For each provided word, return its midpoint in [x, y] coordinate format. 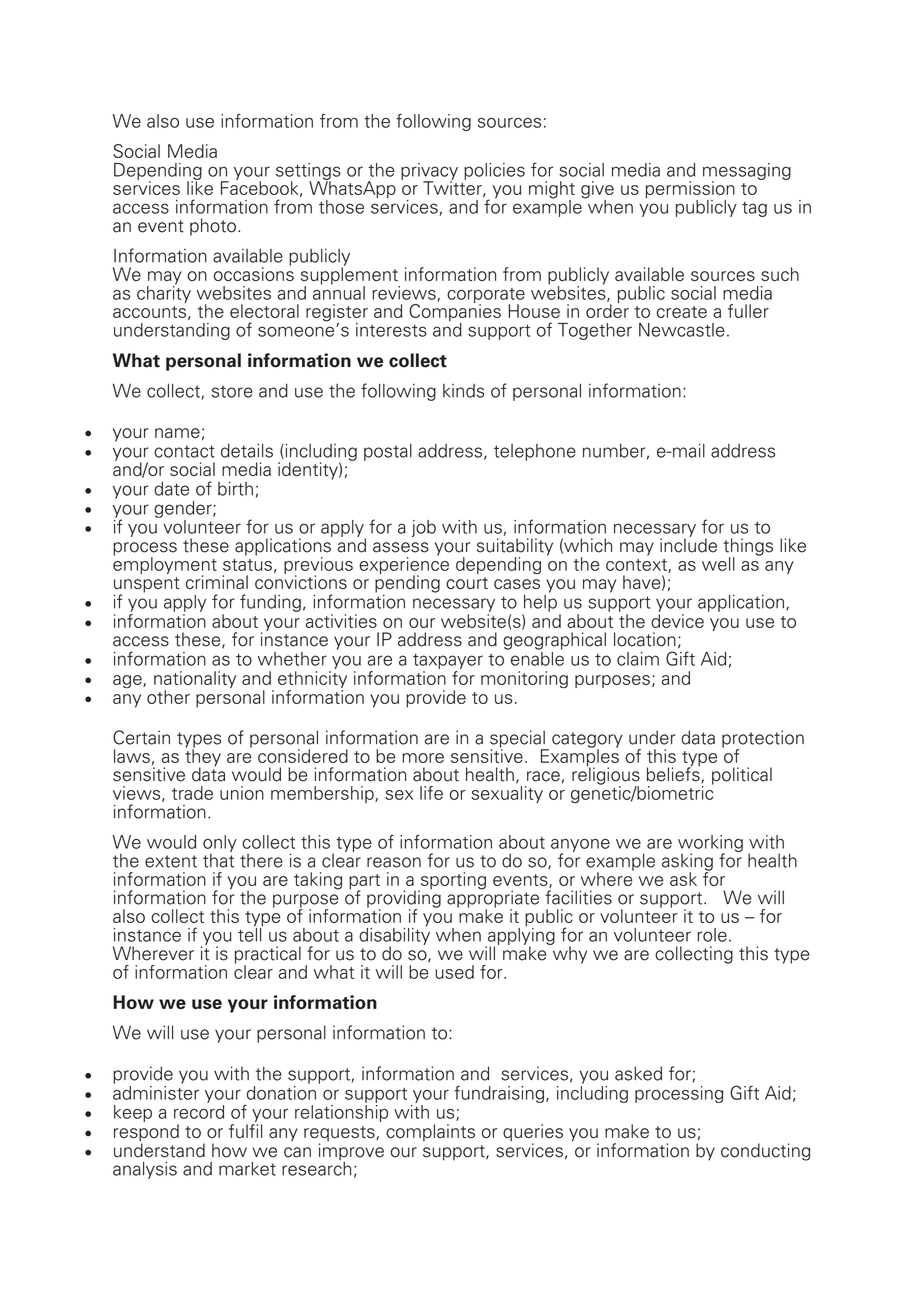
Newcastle [682, 330]
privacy [429, 172]
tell [250, 933]
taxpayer [448, 661]
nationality [195, 681]
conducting [765, 1152]
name [177, 433]
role [712, 935]
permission [690, 191]
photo [213, 227]
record [199, 1112]
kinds [463, 391]
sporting [452, 882]
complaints [430, 1132]
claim [638, 659]
